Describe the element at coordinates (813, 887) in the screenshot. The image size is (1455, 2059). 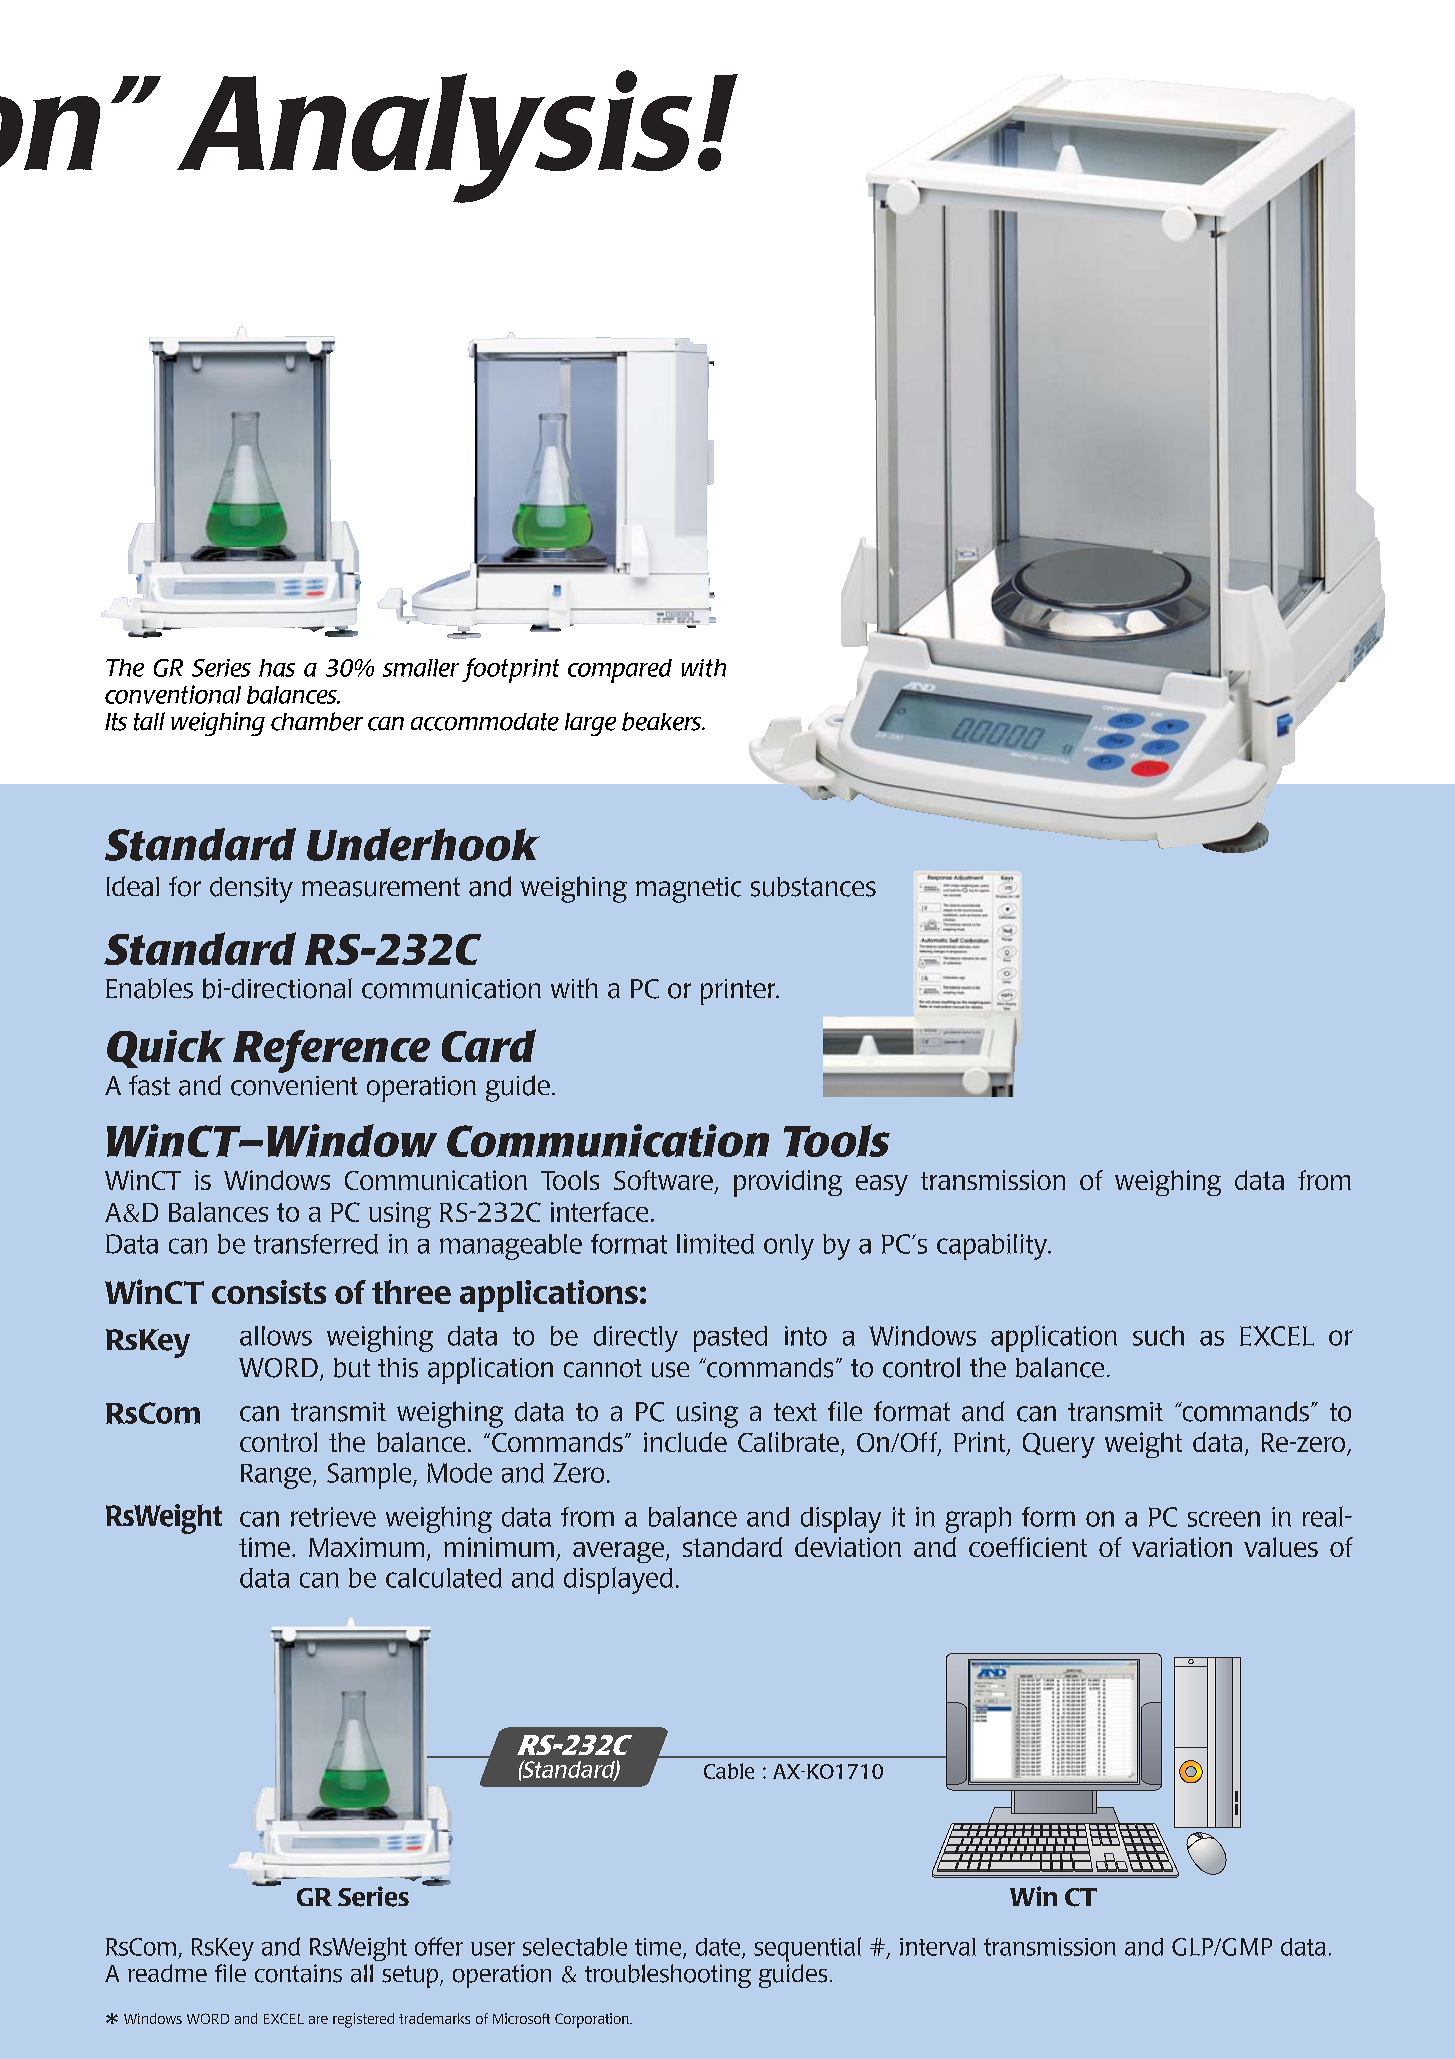
I see `substances` at that location.
